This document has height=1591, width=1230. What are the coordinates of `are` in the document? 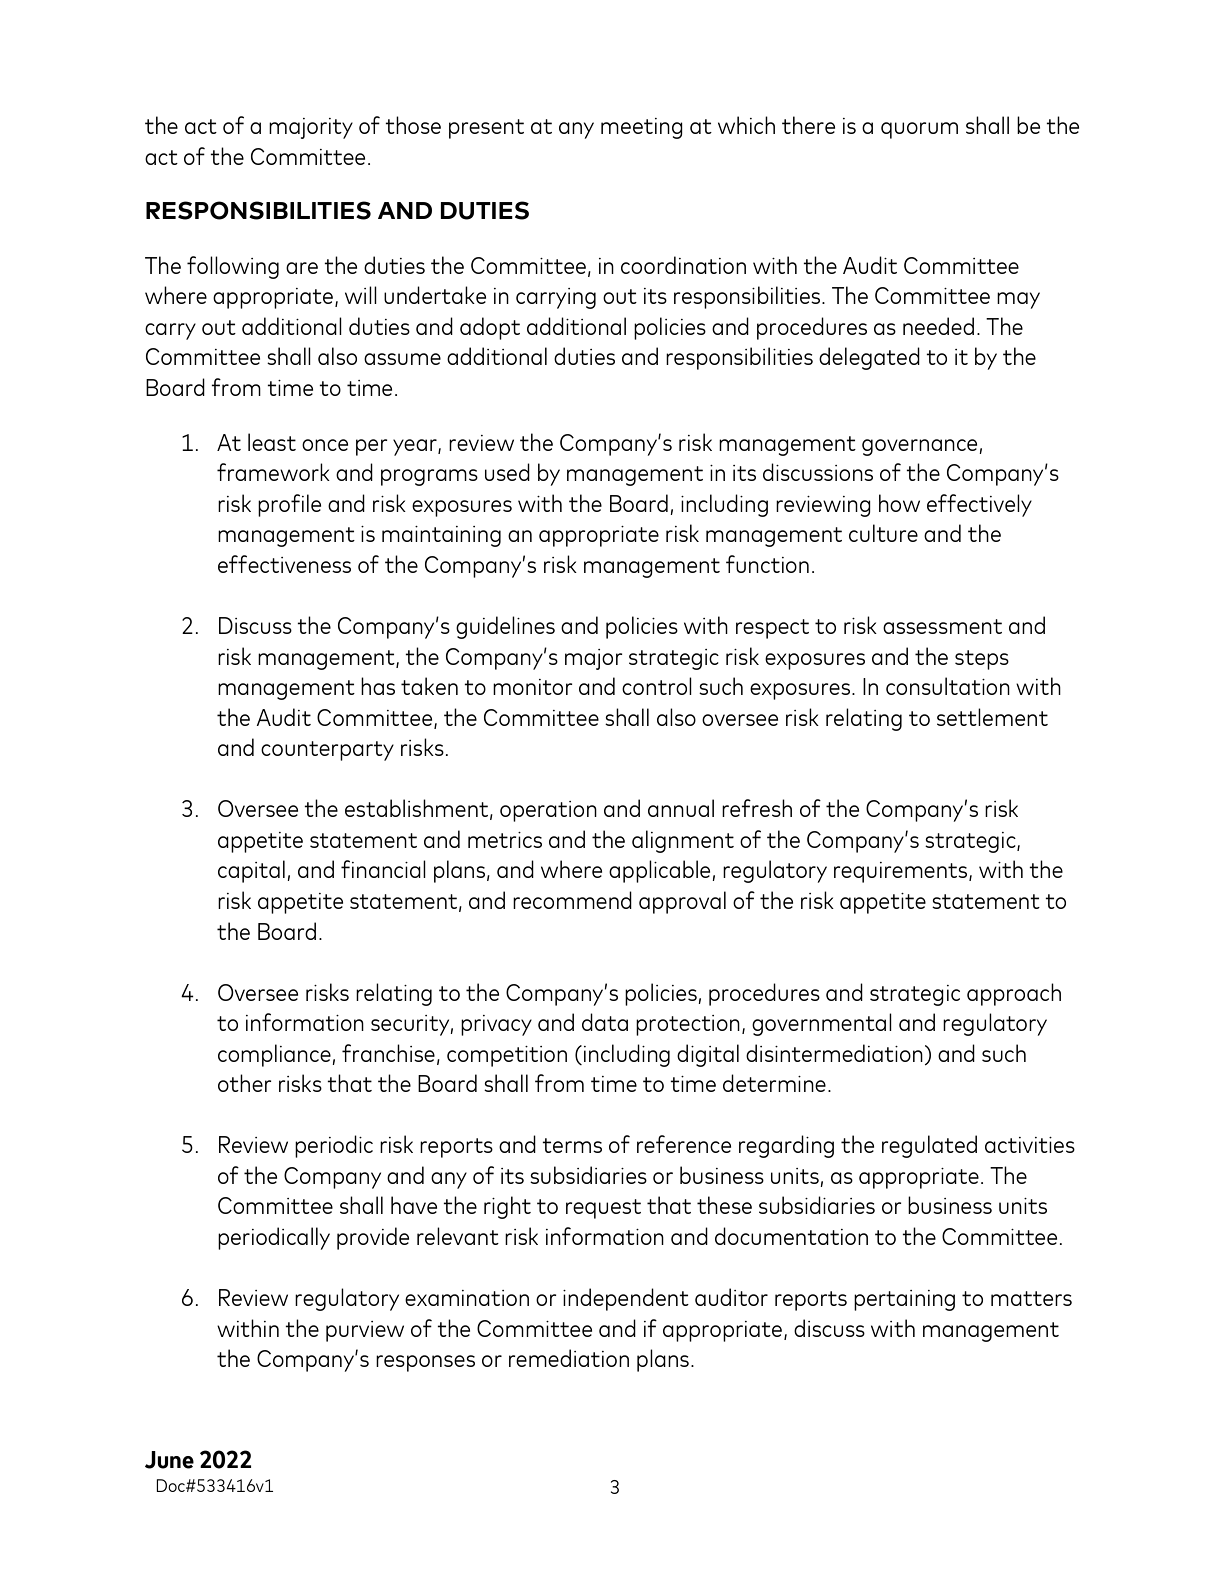 It's located at (302, 268).
